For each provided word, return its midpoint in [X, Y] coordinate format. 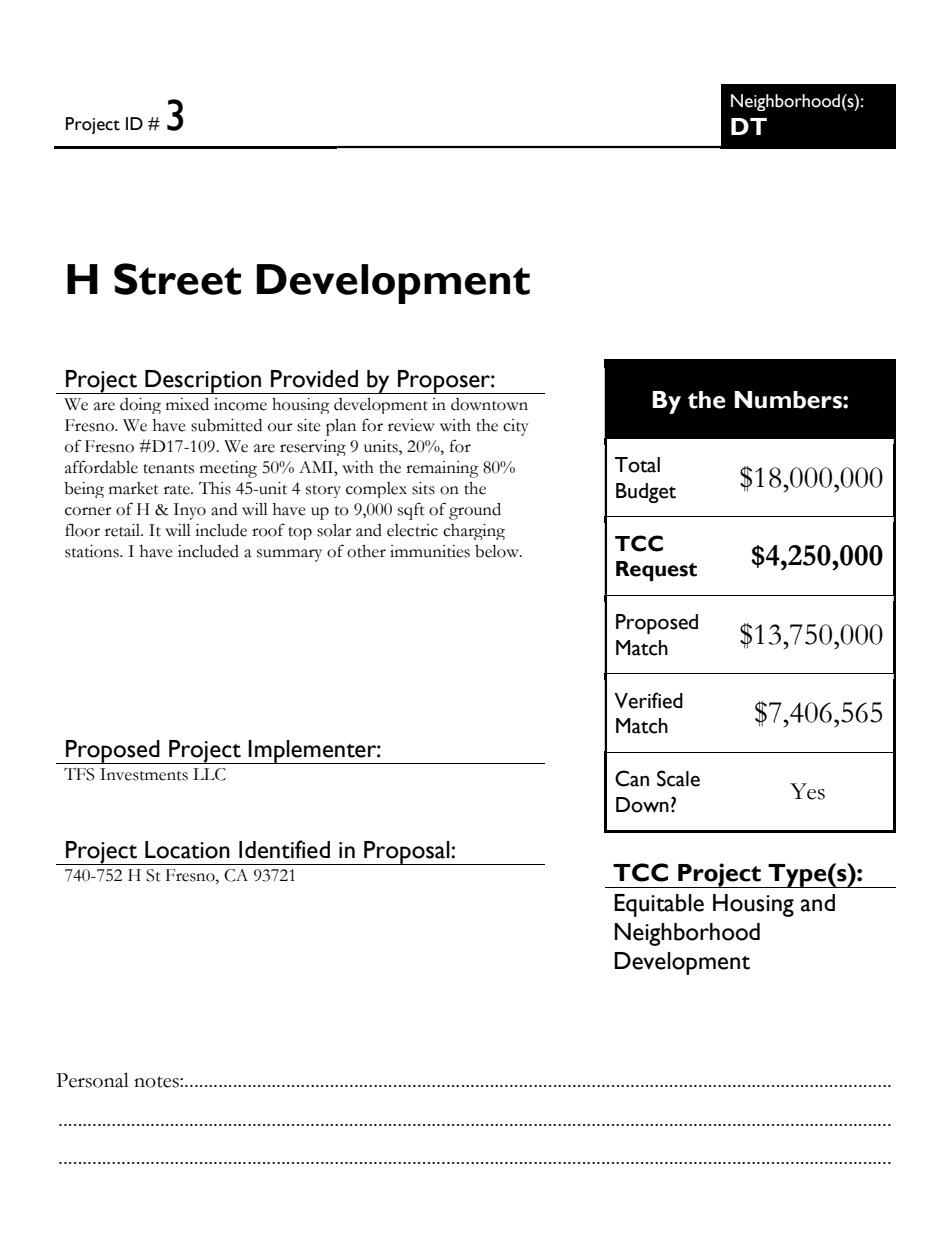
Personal [92, 1080]
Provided [314, 379]
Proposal [407, 853]
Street [177, 279]
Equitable [659, 905]
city [516, 427]
